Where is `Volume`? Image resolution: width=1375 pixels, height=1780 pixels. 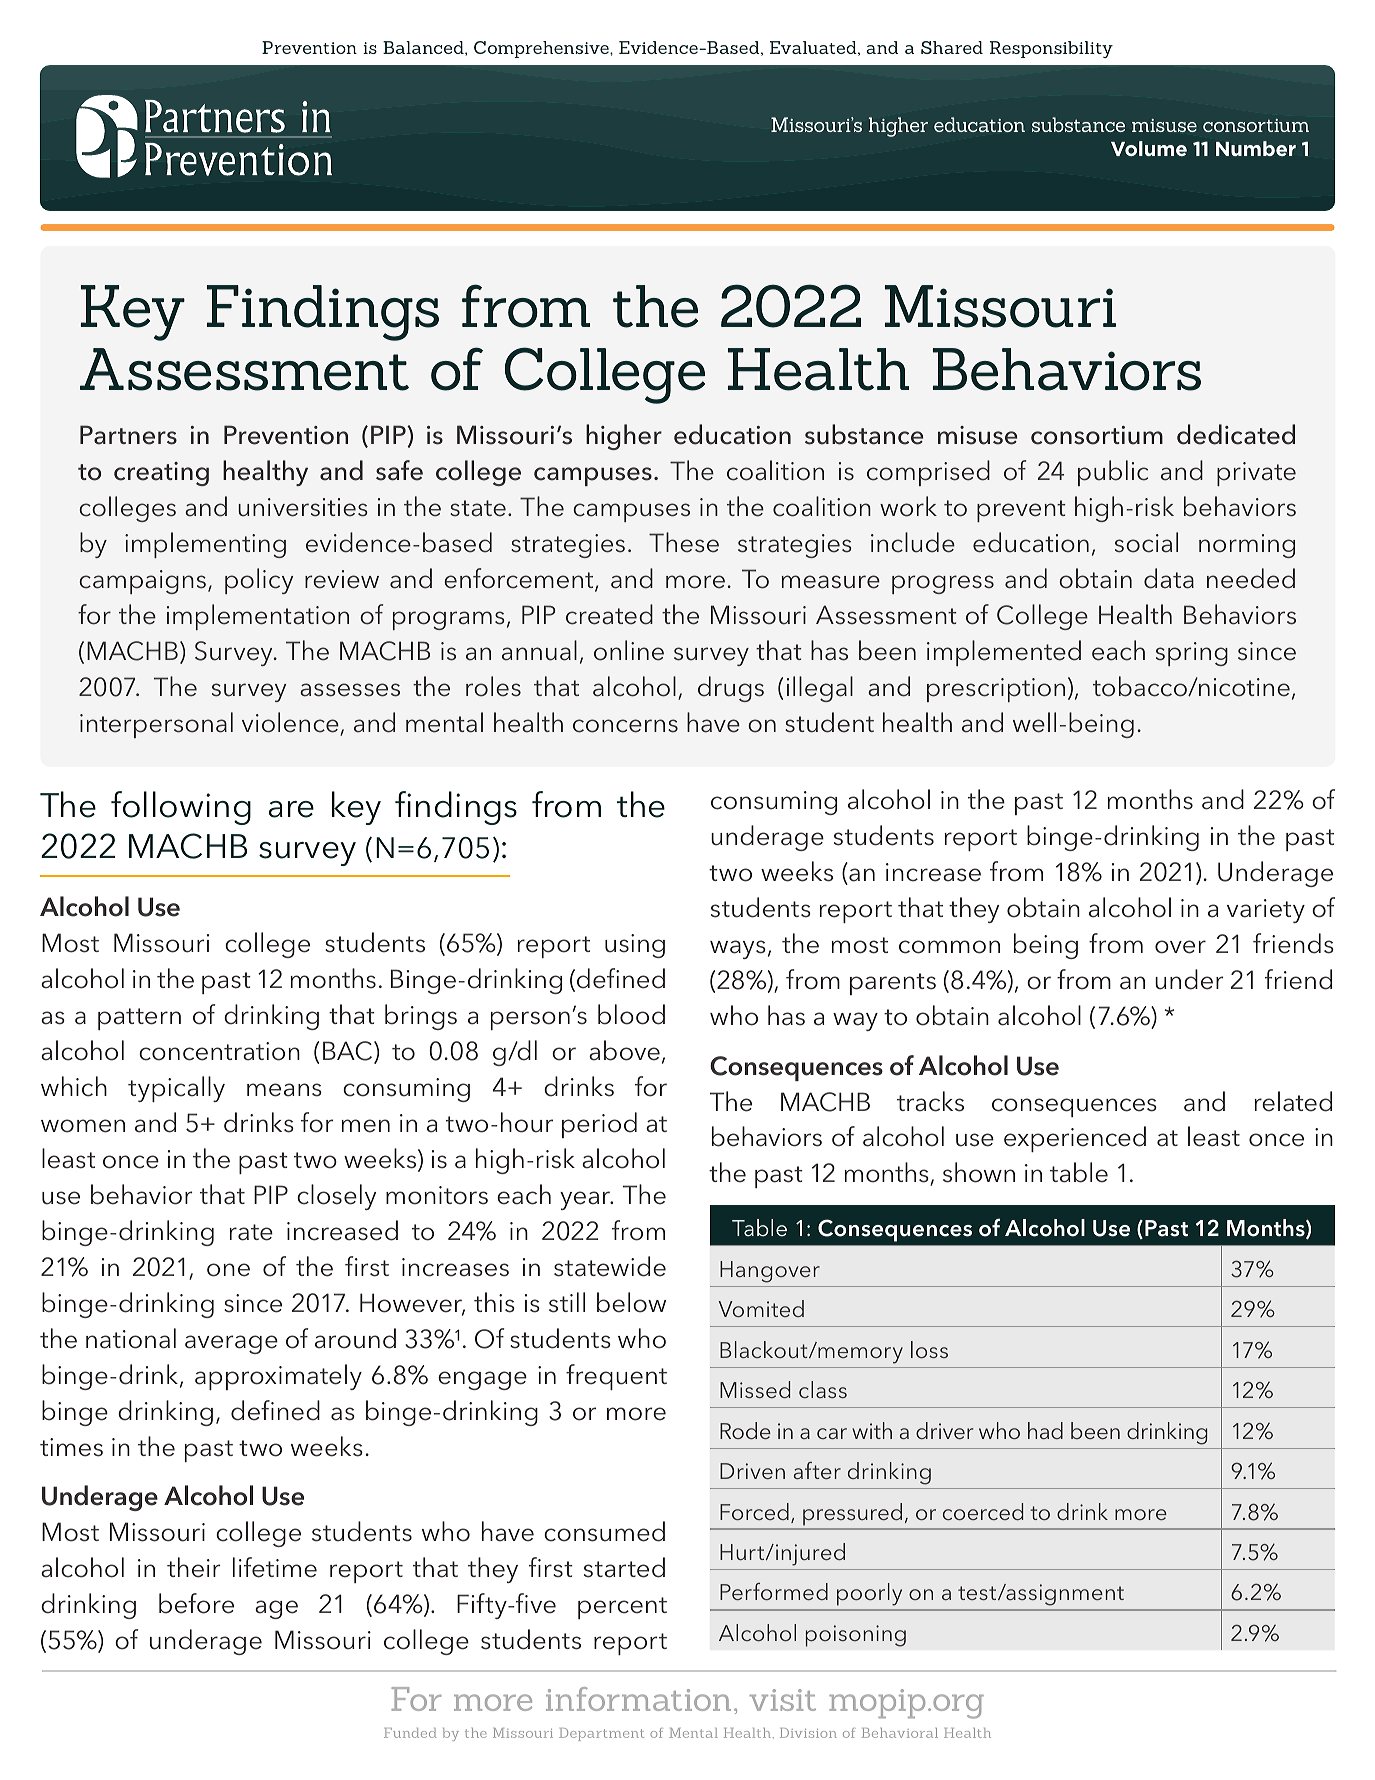 Volume is located at coordinates (1149, 148).
